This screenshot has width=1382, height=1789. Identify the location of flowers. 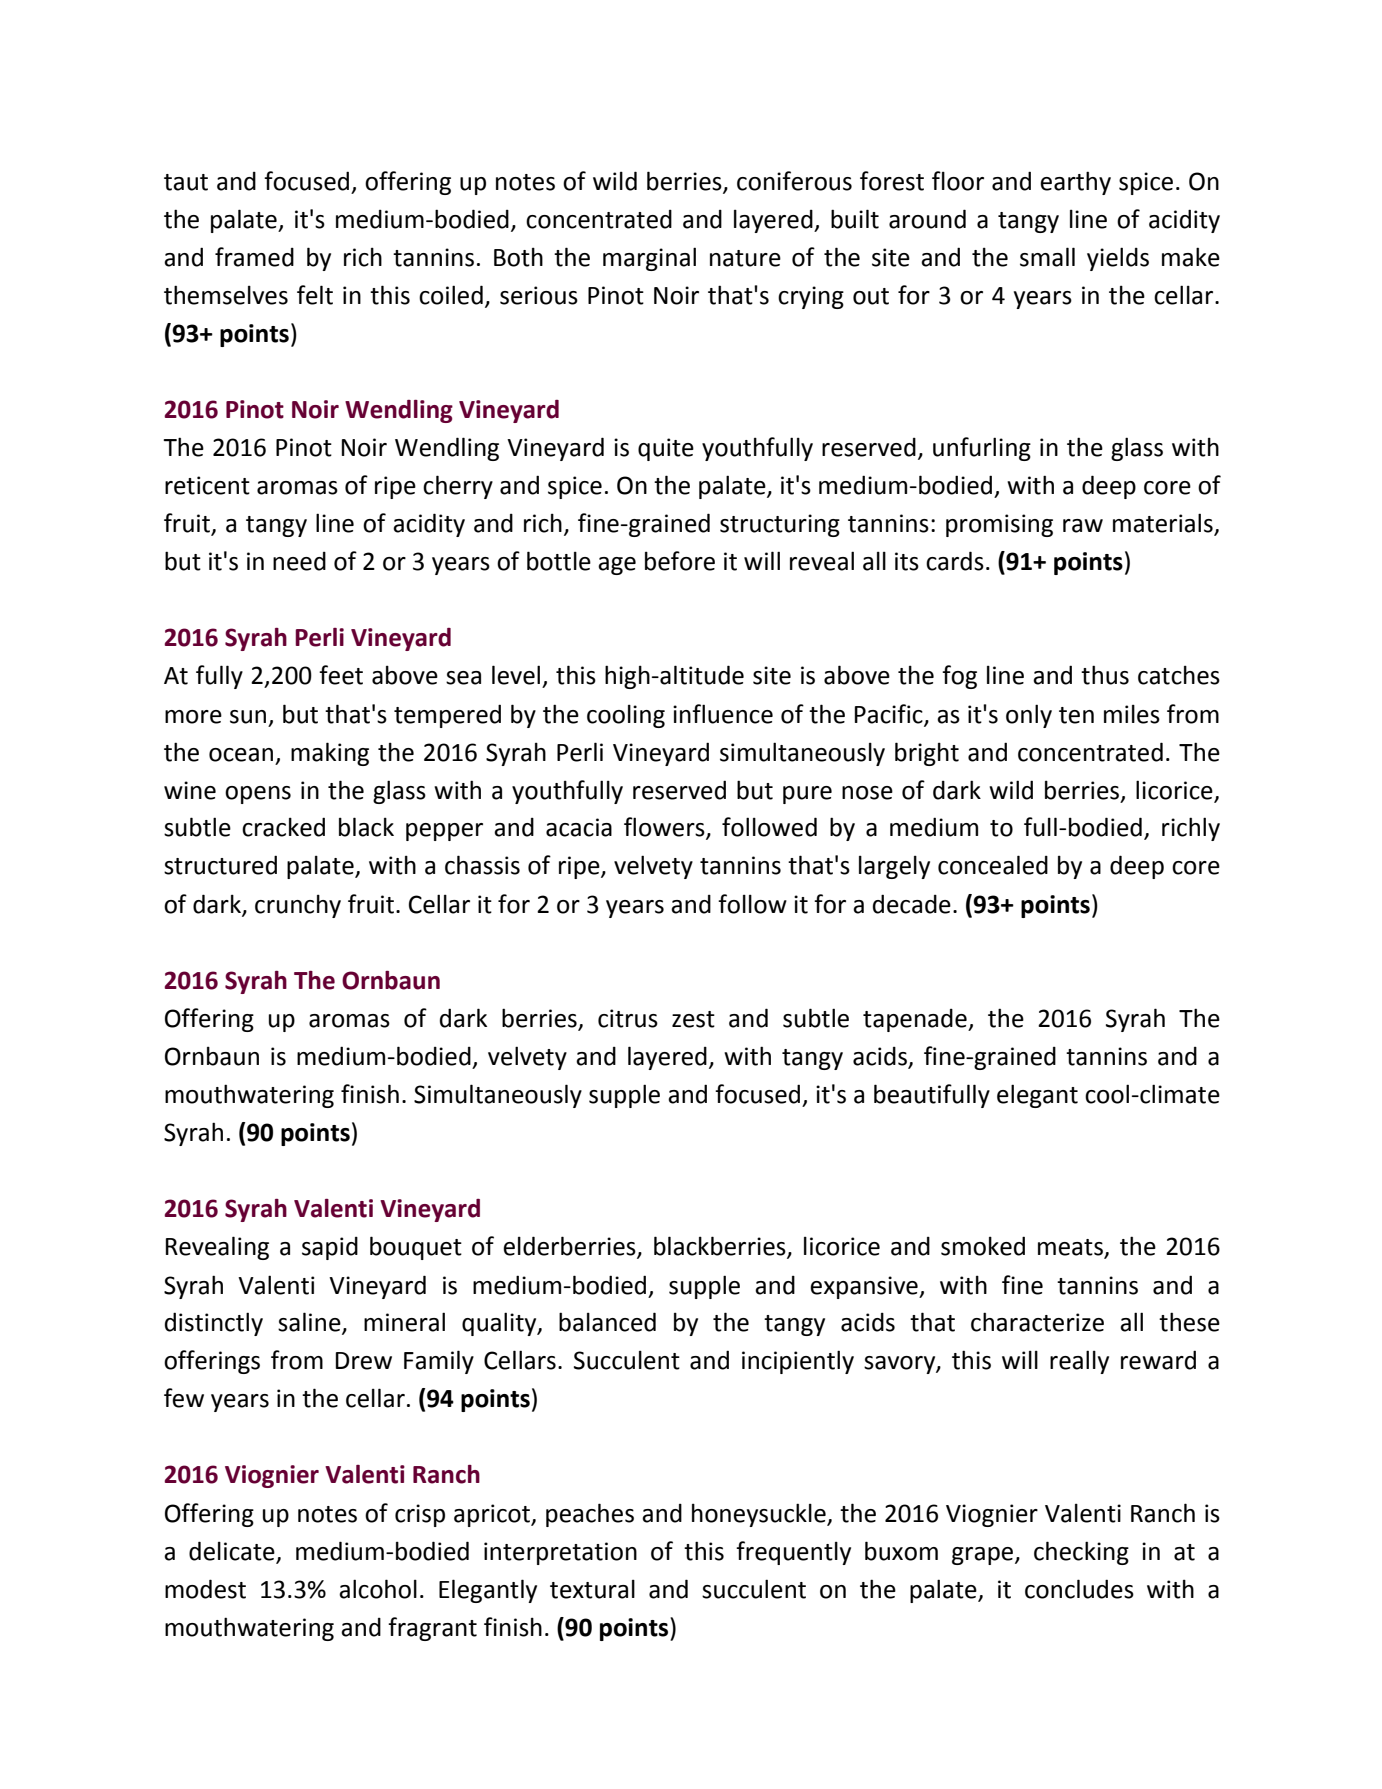
(665, 828).
